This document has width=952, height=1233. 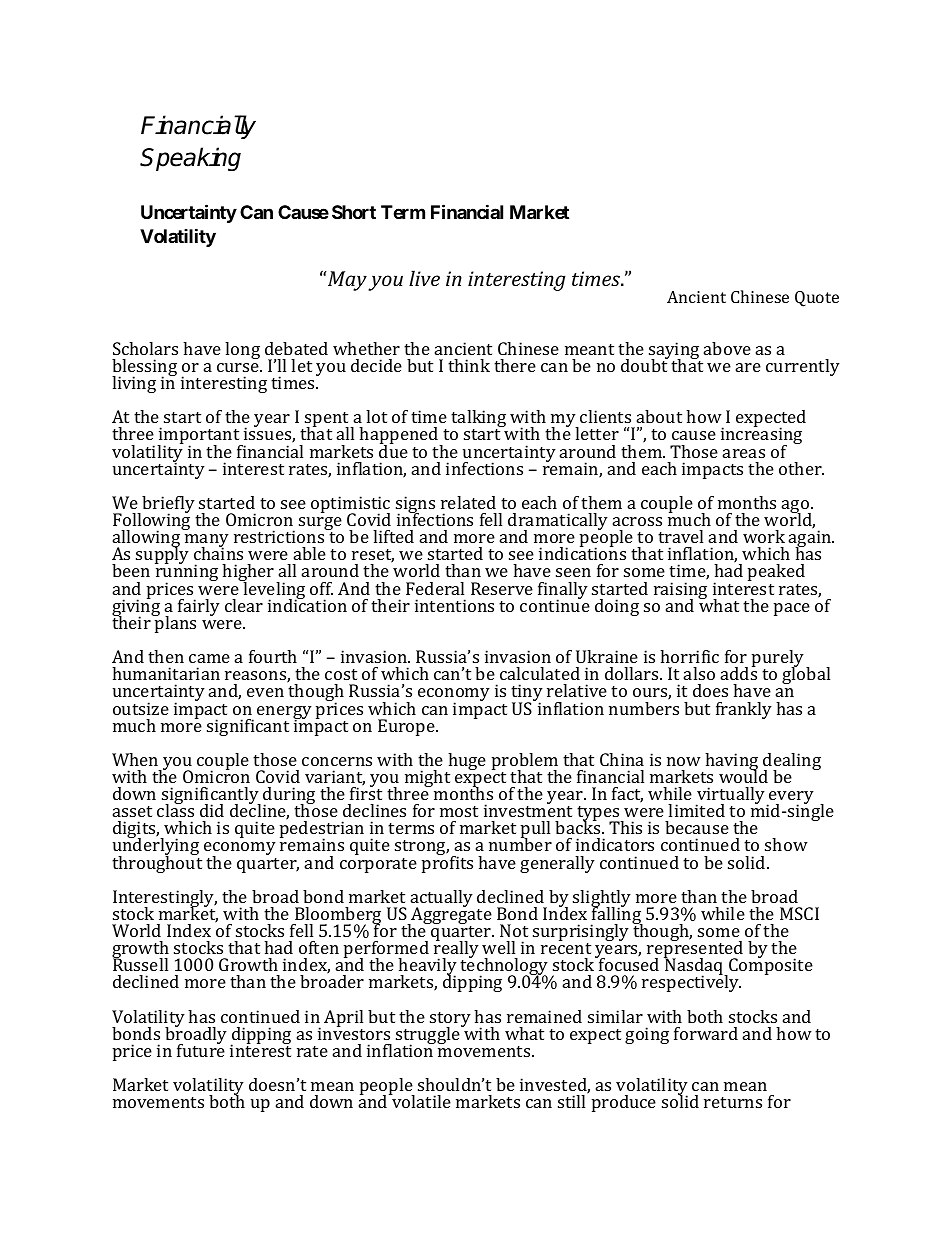 I want to click on fairly, so click(x=199, y=607).
